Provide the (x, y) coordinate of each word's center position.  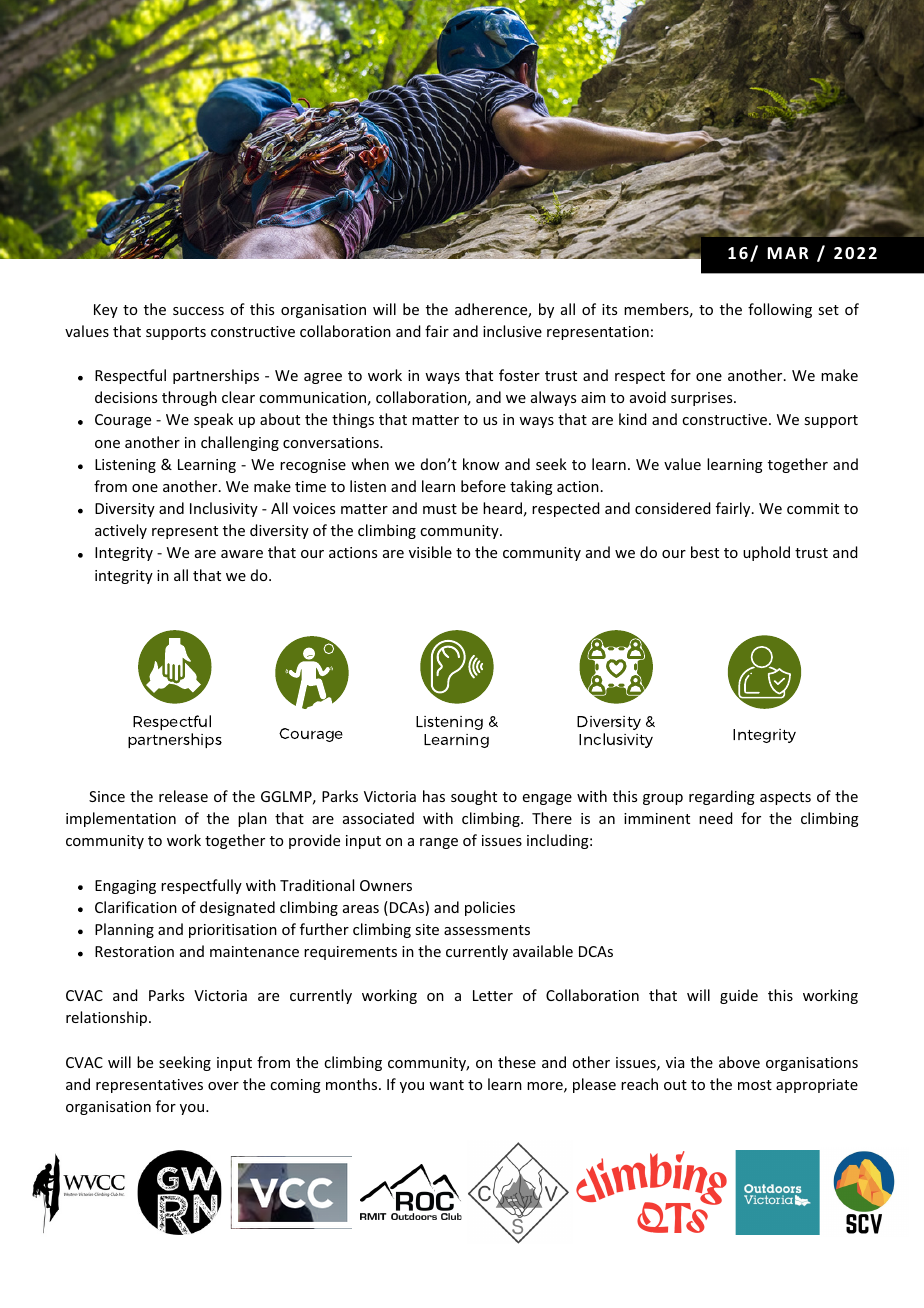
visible (430, 552)
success (198, 311)
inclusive (512, 331)
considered (673, 508)
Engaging (125, 887)
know (481, 464)
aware (242, 554)
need (716, 818)
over (223, 1086)
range (439, 843)
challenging (240, 443)
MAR (788, 253)
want (446, 1085)
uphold (766, 553)
